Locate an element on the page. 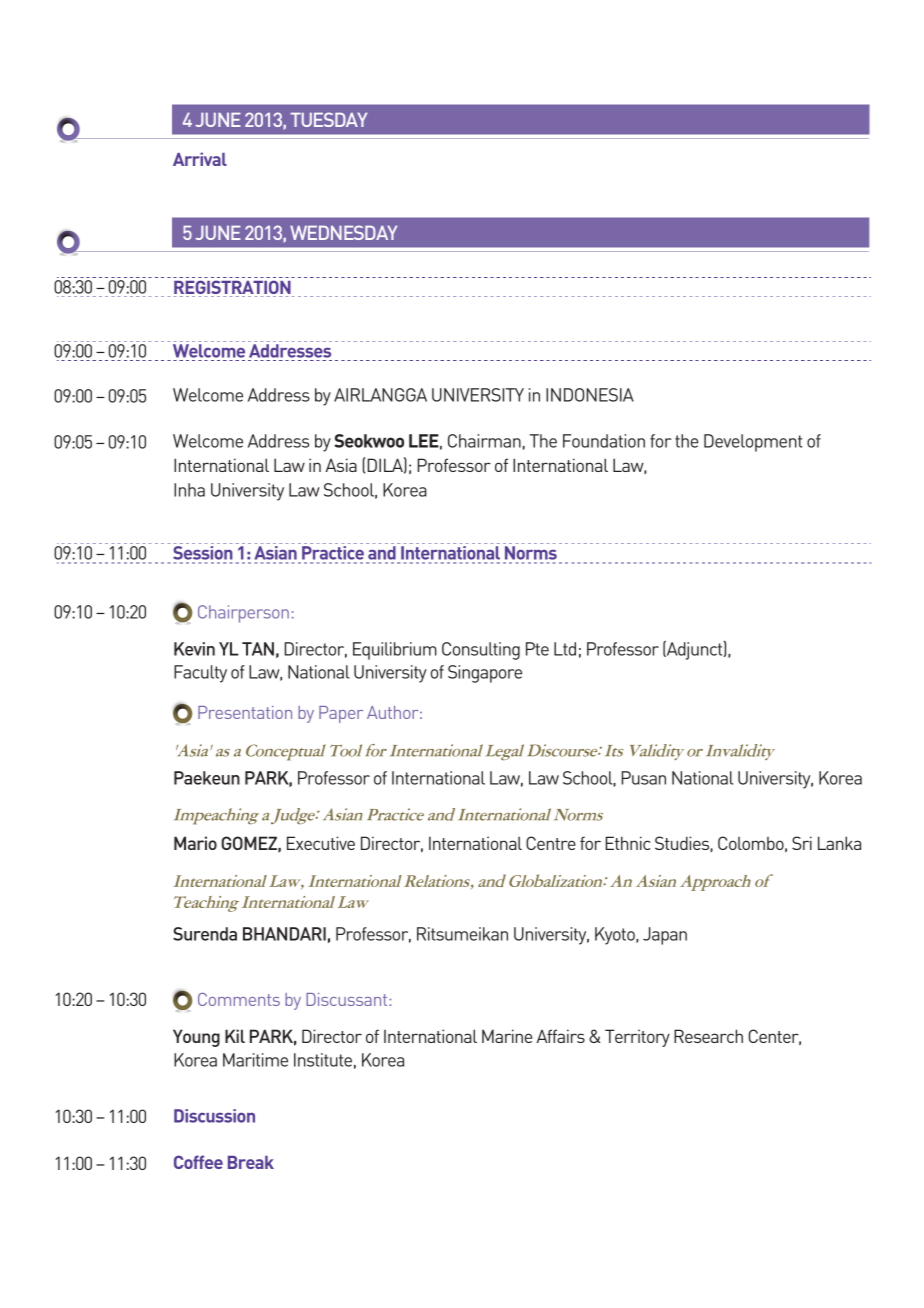  INDONESIA is located at coordinates (590, 395).
